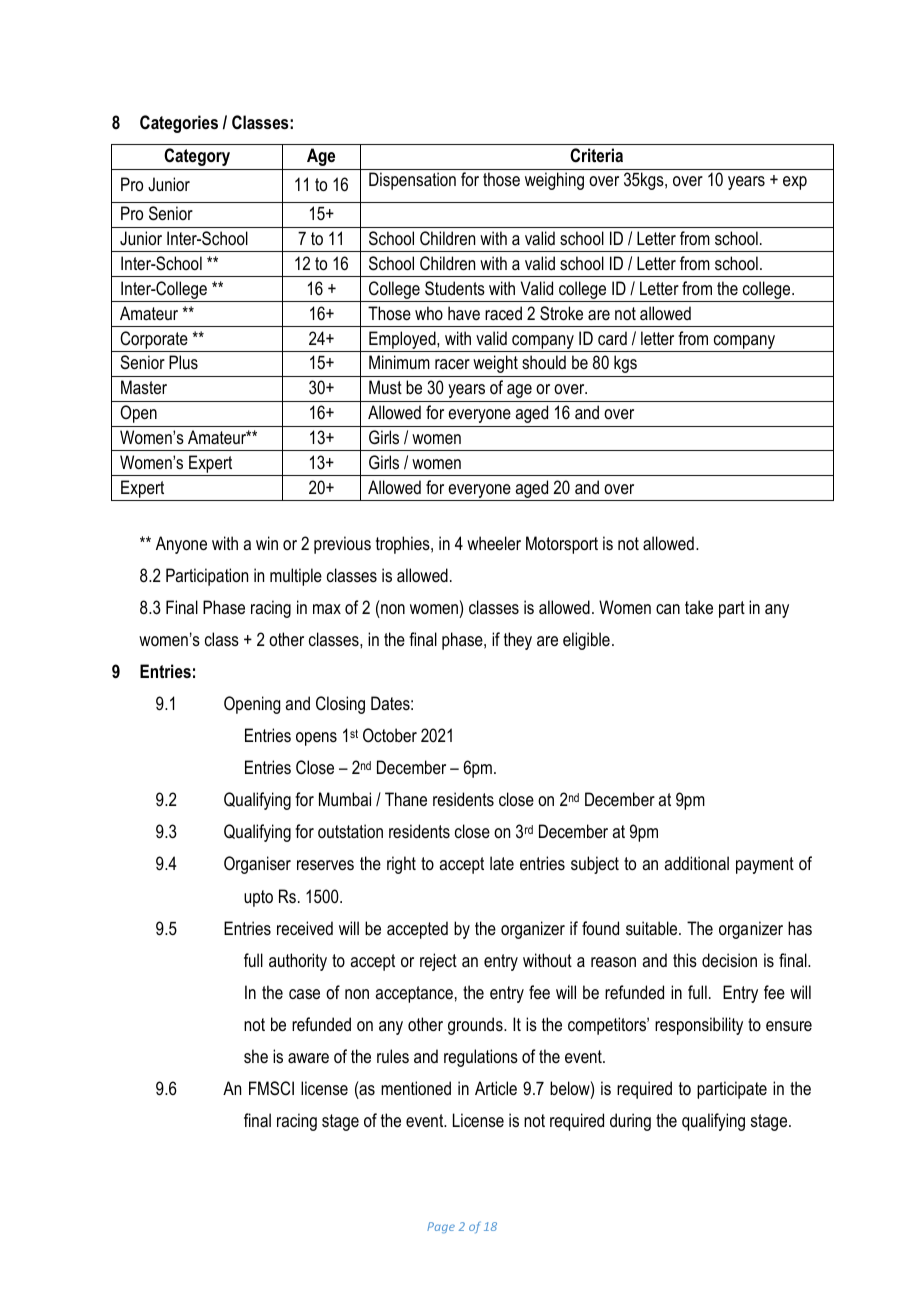  I want to click on wheeler, so click(494, 543).
